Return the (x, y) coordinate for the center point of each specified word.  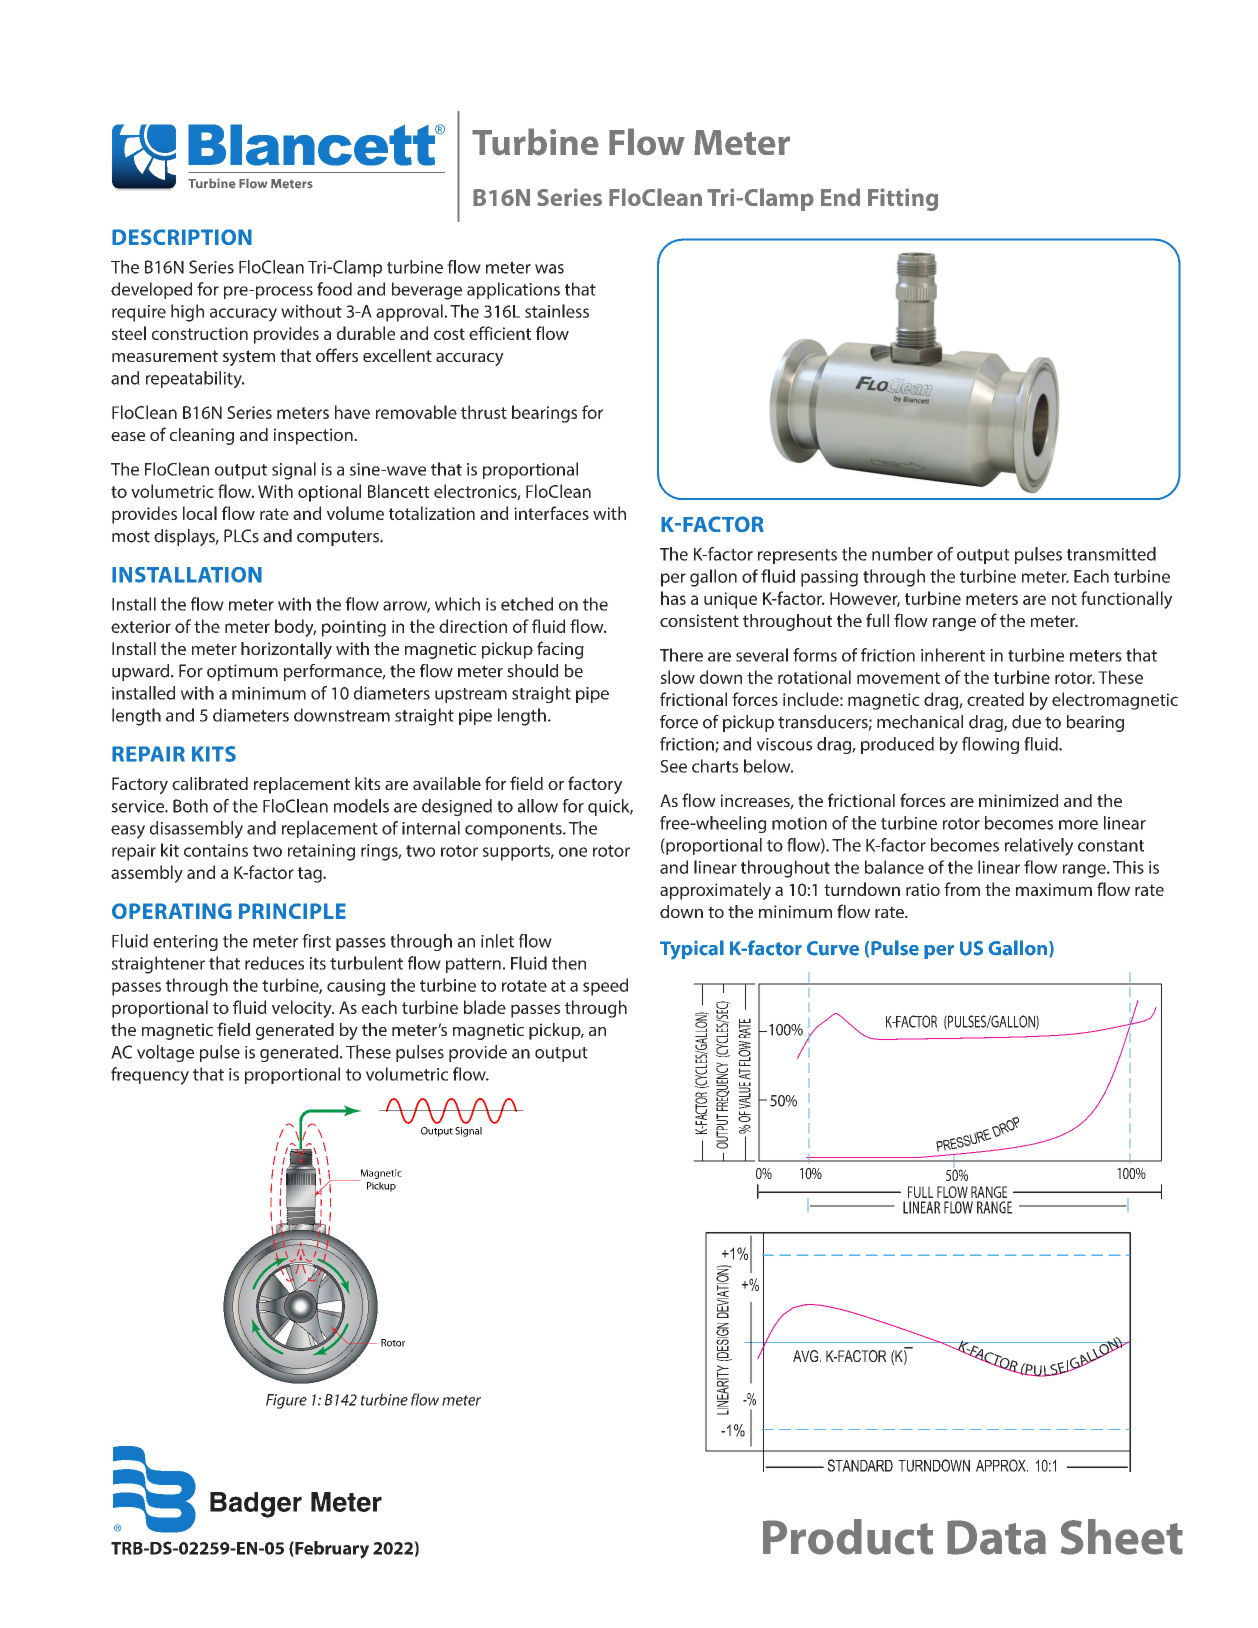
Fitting (903, 199)
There (681, 655)
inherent (953, 655)
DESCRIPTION (182, 237)
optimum (242, 672)
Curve (833, 948)
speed (605, 987)
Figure (286, 1401)
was (549, 269)
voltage (165, 1053)
